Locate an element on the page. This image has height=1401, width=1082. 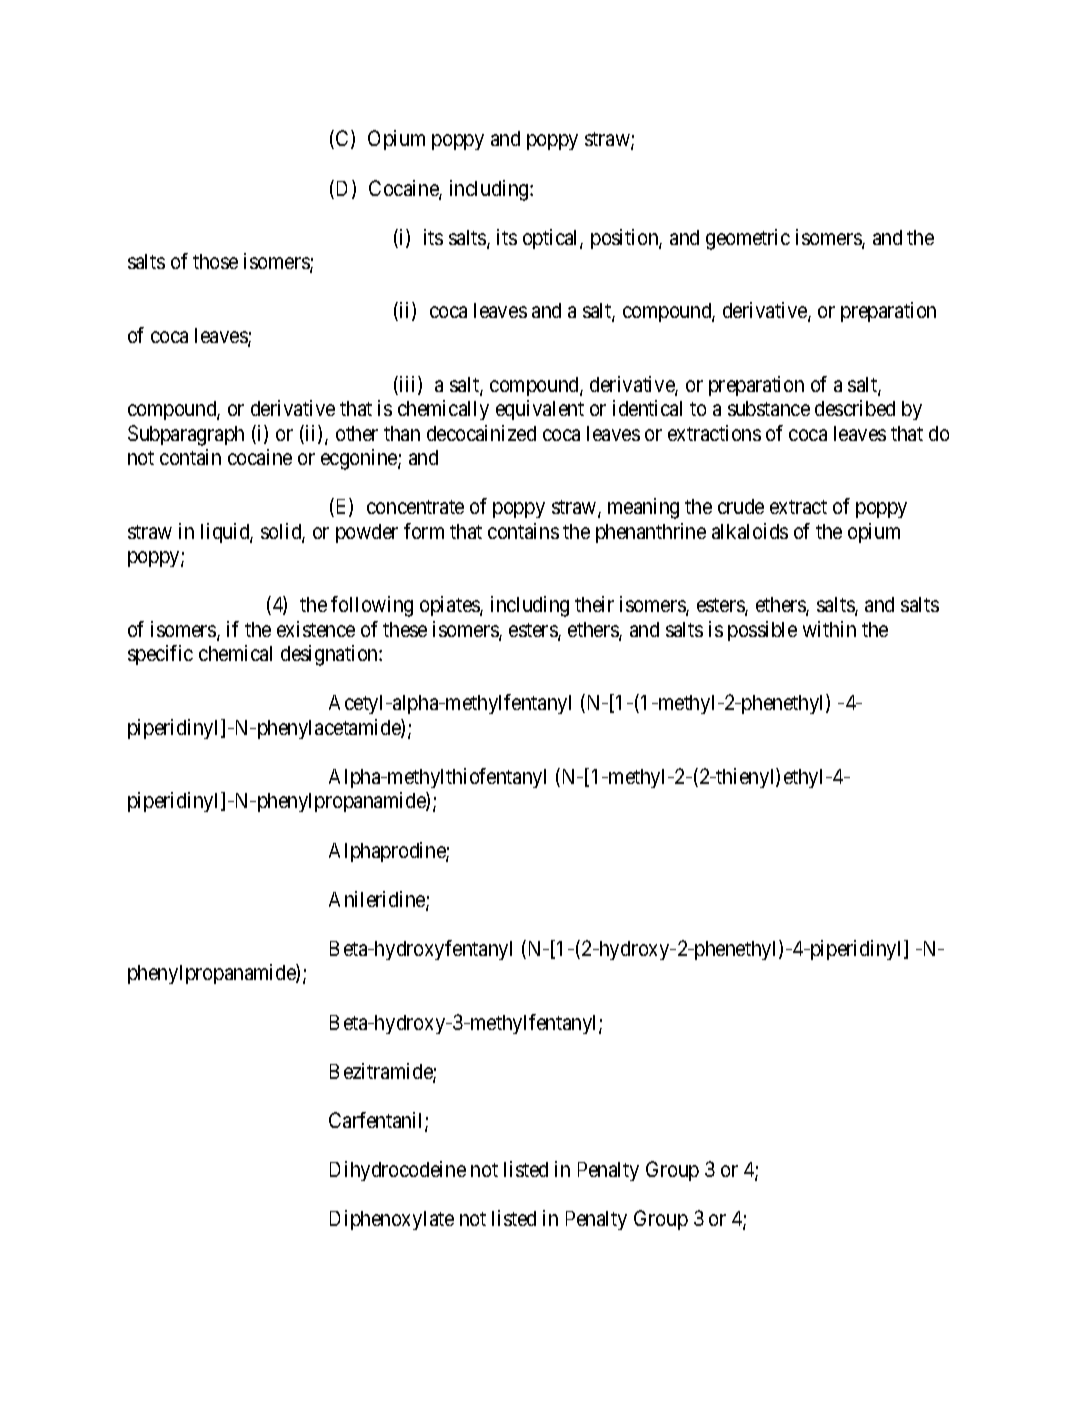
within is located at coordinates (829, 629).
